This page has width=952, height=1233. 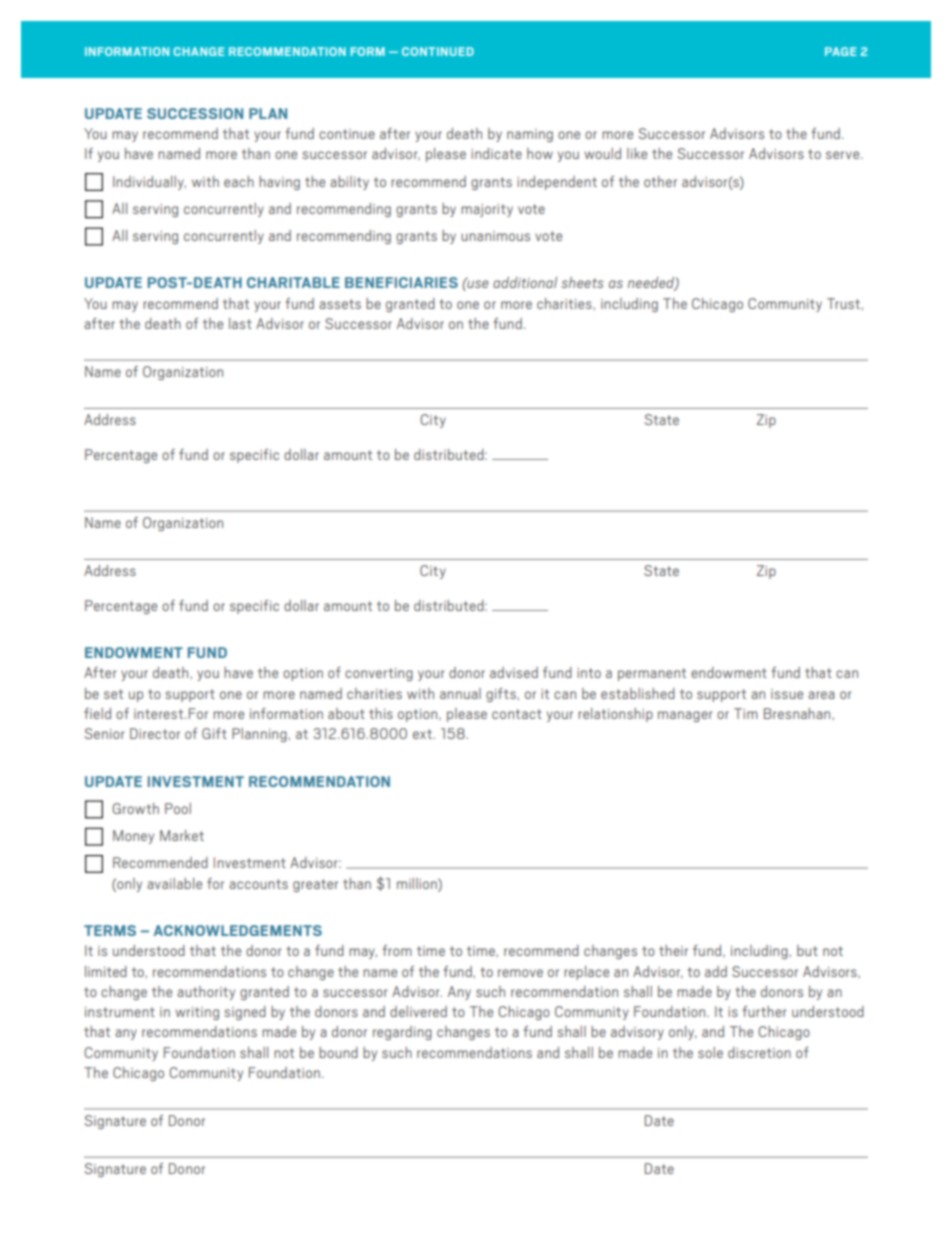 What do you see at coordinates (418, 1011) in the page?
I see `delivered` at bounding box center [418, 1011].
